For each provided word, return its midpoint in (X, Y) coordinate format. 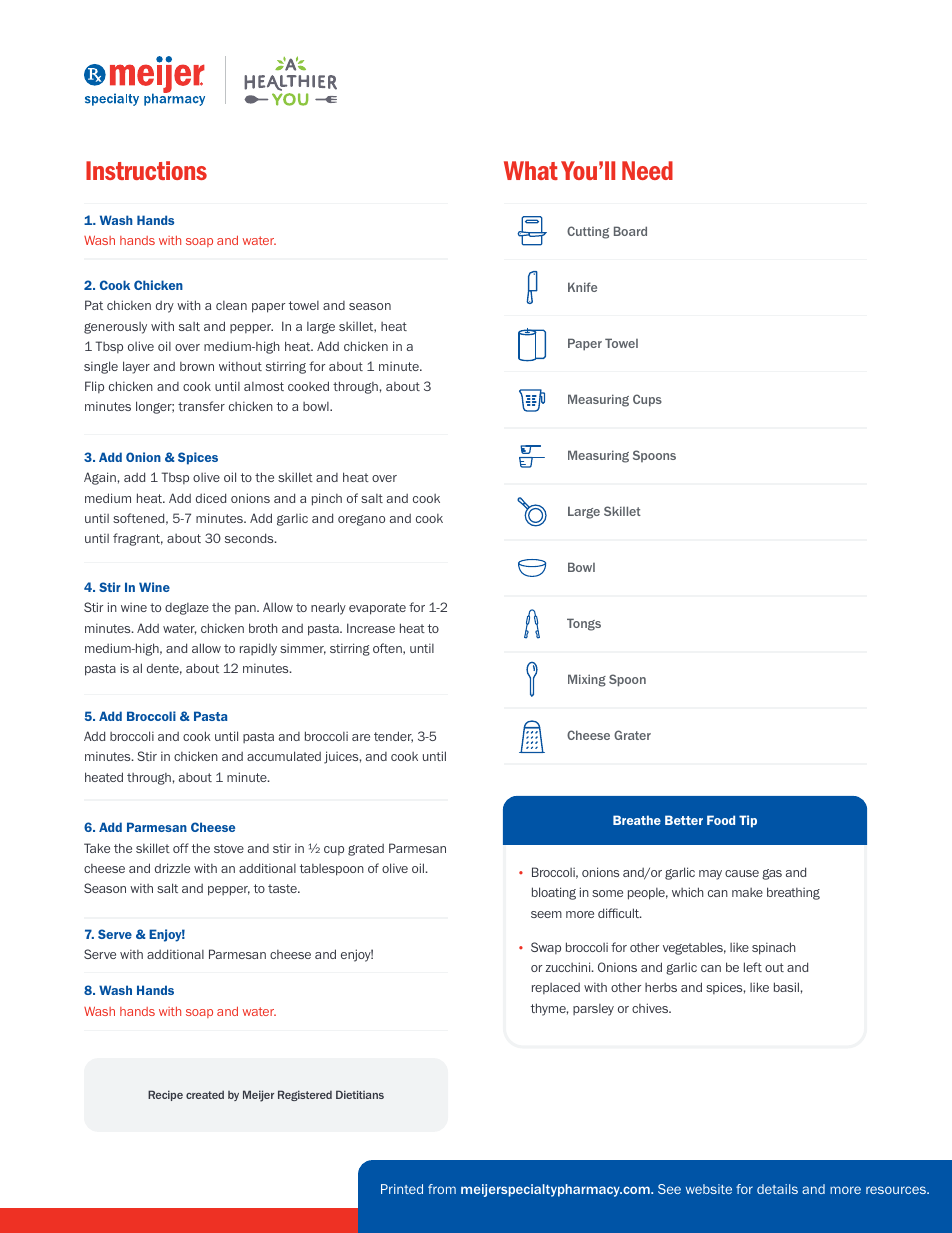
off (181, 848)
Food (721, 820)
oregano (361, 520)
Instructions (146, 170)
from (442, 1189)
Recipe (165, 1095)
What (531, 170)
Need (647, 170)
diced (211, 498)
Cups (647, 400)
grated (366, 850)
